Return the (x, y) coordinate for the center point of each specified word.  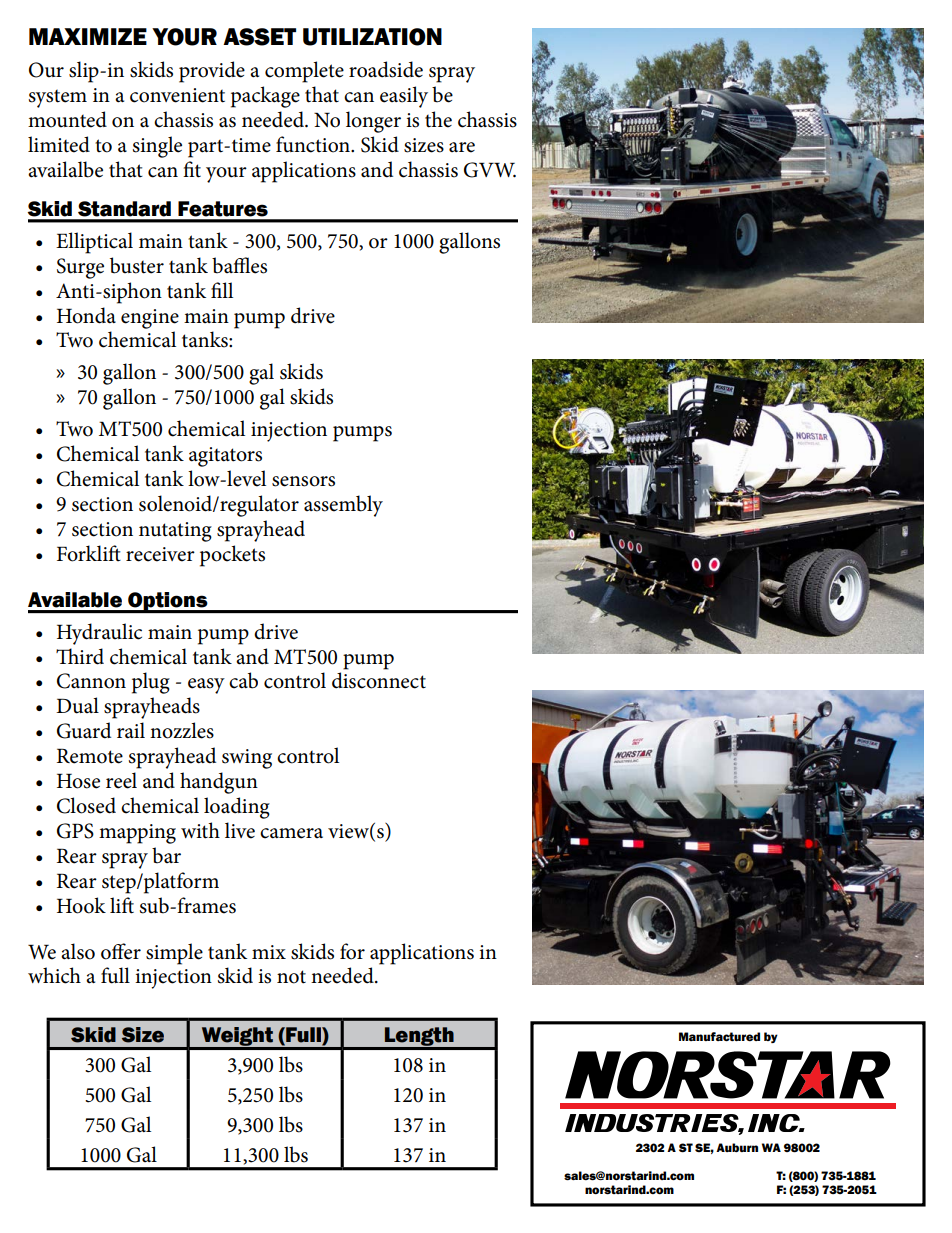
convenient (177, 95)
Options (168, 602)
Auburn (737, 1147)
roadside (386, 69)
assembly (343, 506)
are (462, 147)
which (54, 975)
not (291, 977)
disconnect (379, 680)
